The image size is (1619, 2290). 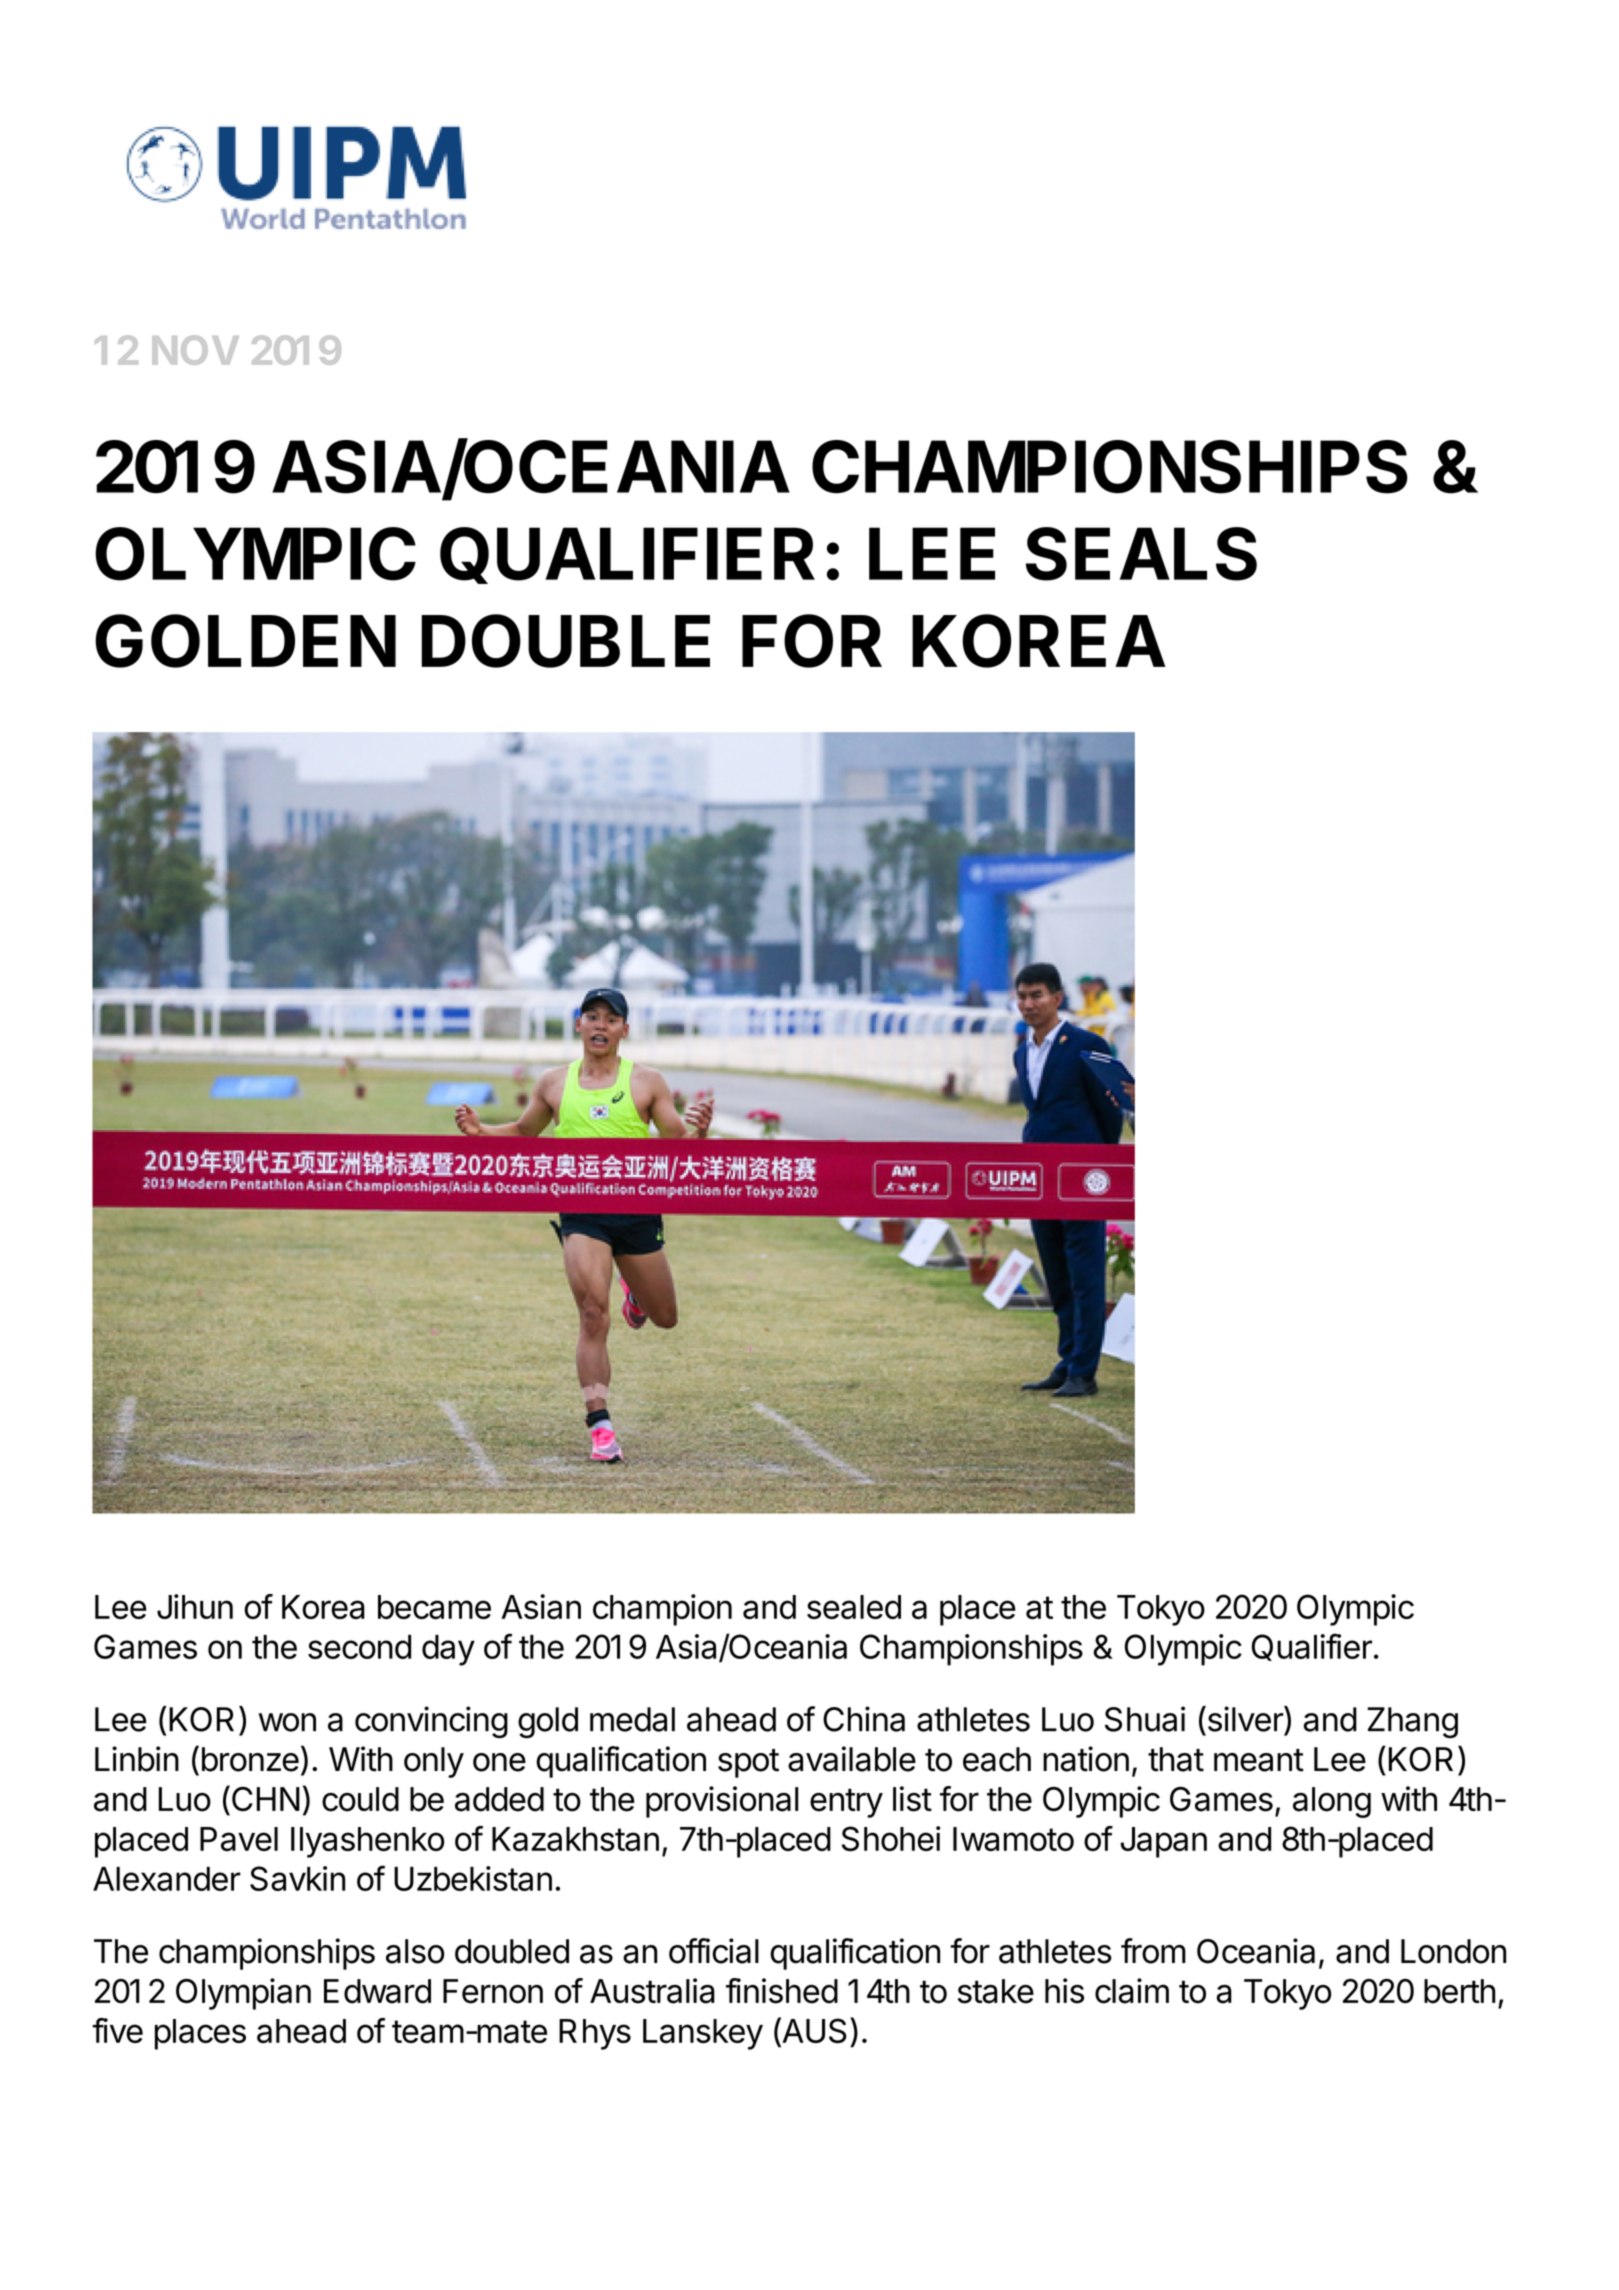 I want to click on NOV, so click(x=195, y=350).
